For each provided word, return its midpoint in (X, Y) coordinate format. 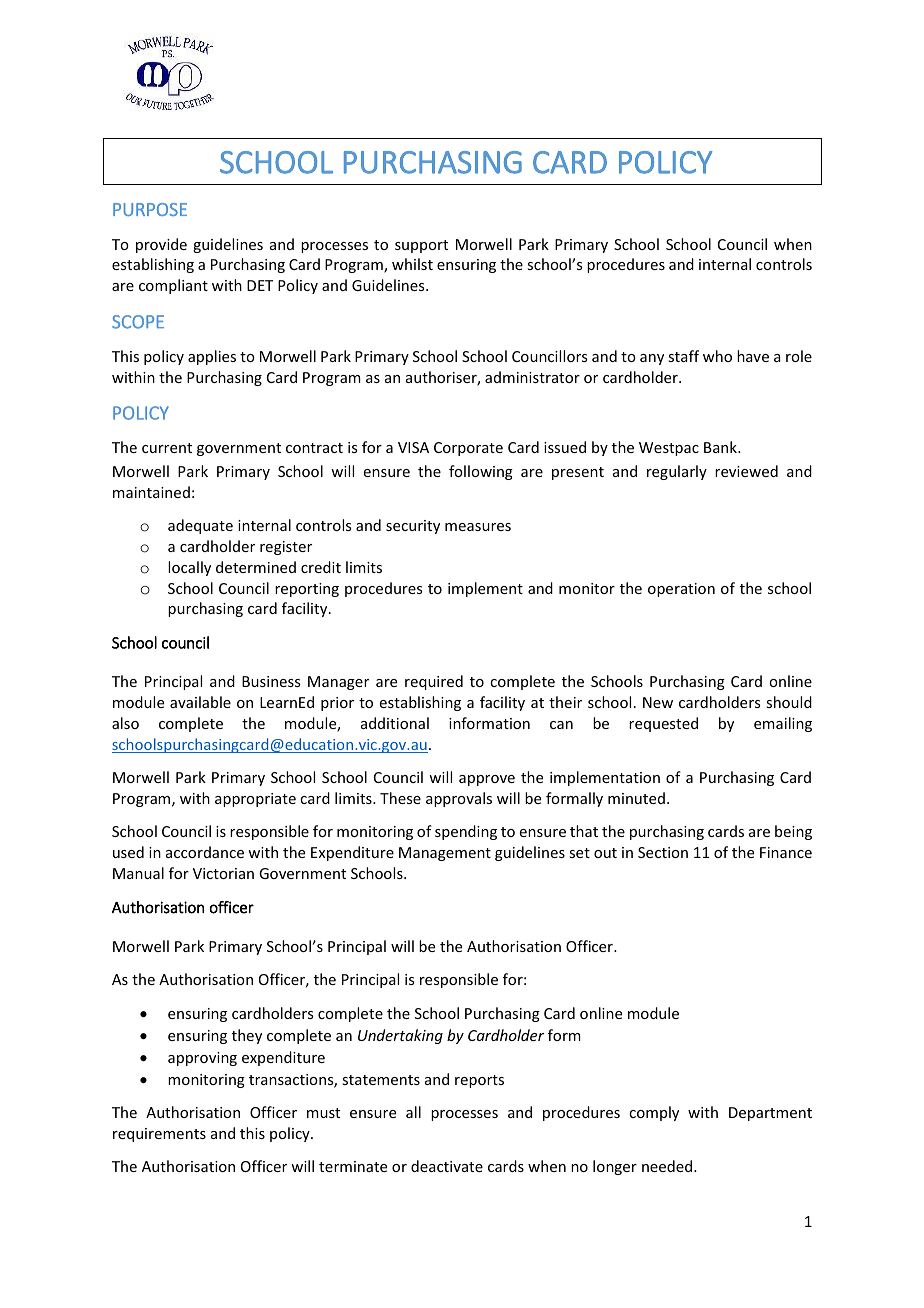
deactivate (447, 1166)
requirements (159, 1135)
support (421, 246)
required (434, 682)
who (717, 356)
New (658, 702)
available (200, 702)
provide (161, 245)
